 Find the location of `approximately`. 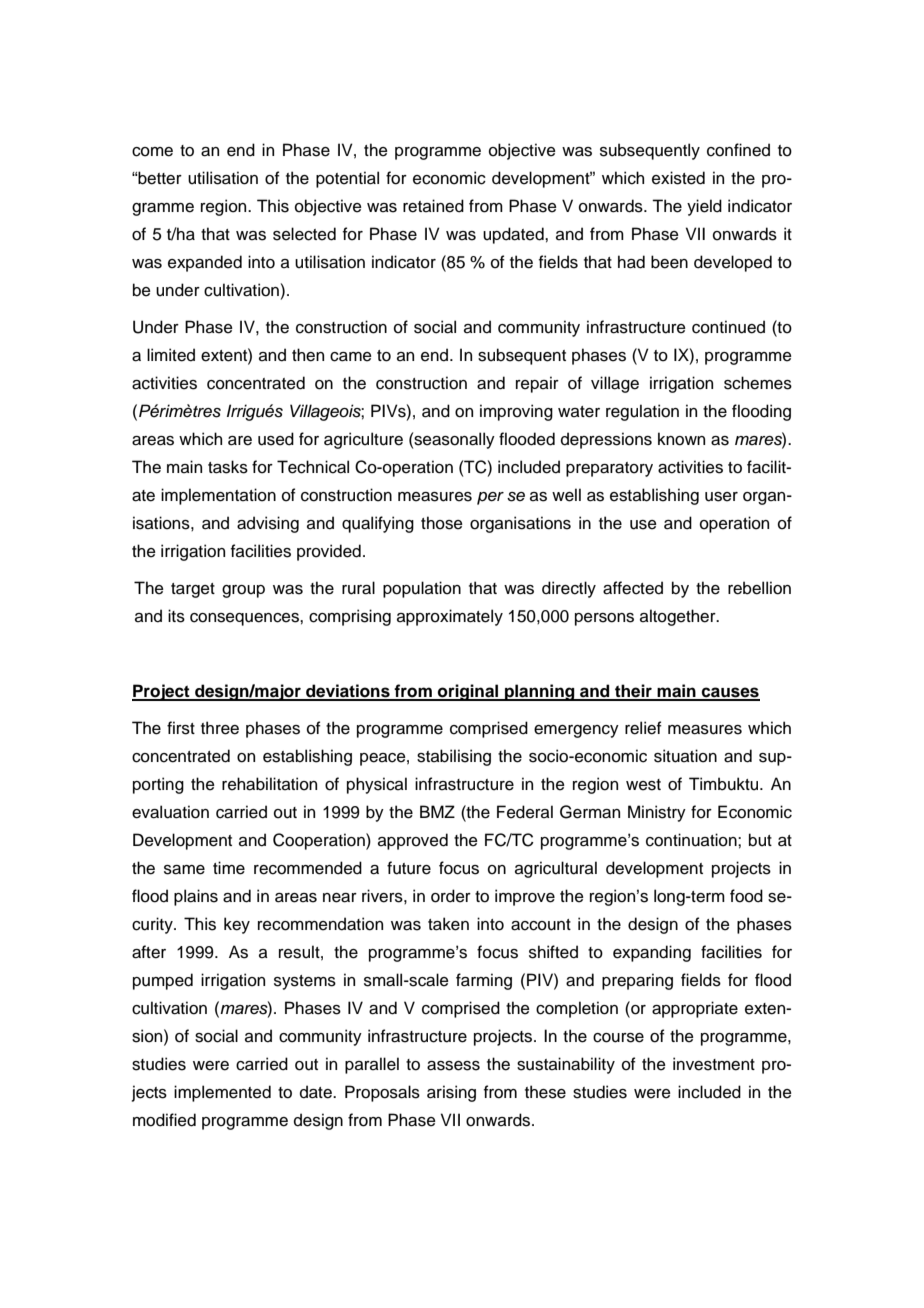

approximately is located at coordinates (450, 617).
